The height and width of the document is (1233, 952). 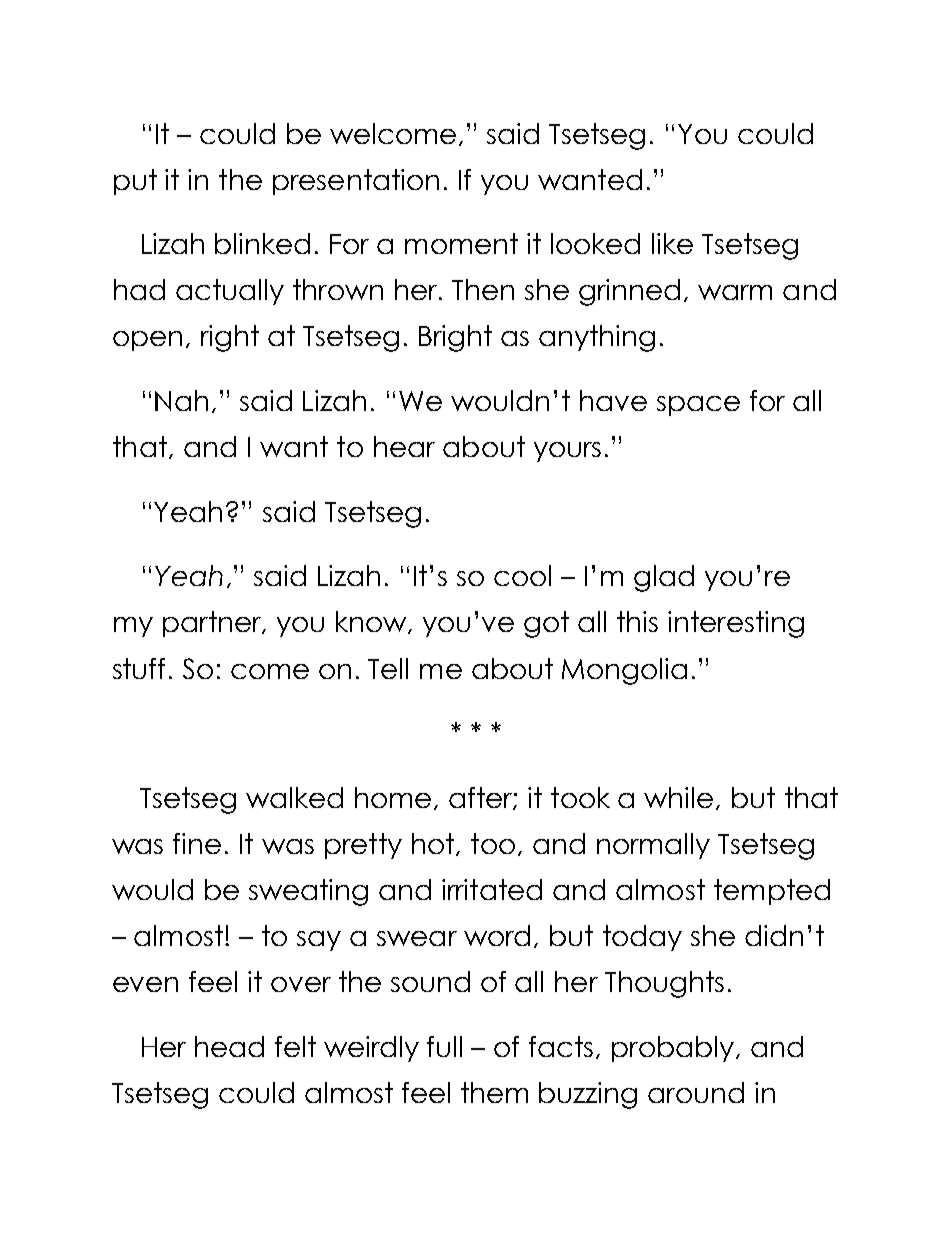 I want to click on like, so click(x=672, y=243).
